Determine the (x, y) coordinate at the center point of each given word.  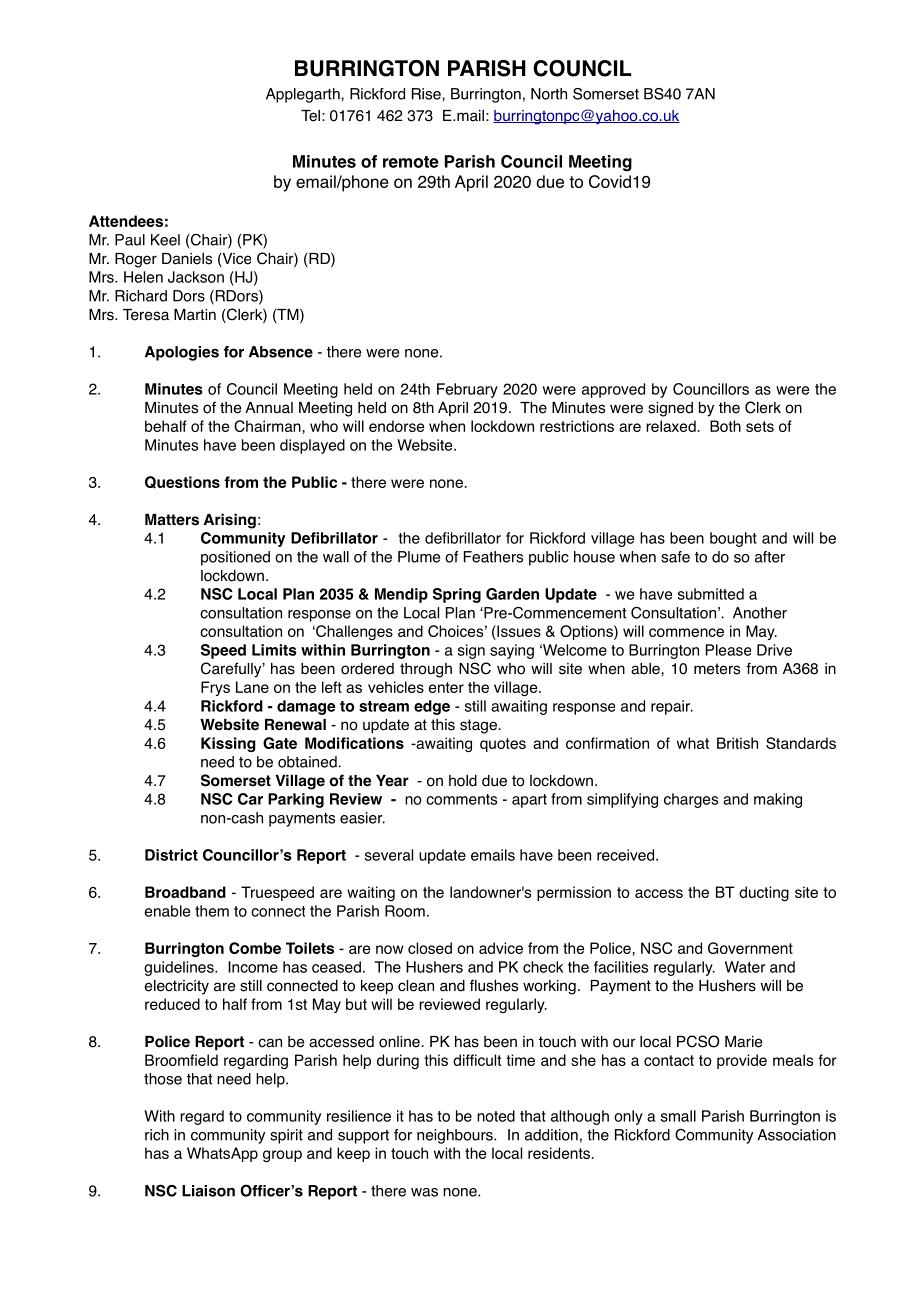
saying (512, 651)
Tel (310, 116)
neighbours (456, 1136)
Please (728, 650)
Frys (215, 688)
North (549, 94)
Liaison (208, 1191)
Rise (427, 94)
